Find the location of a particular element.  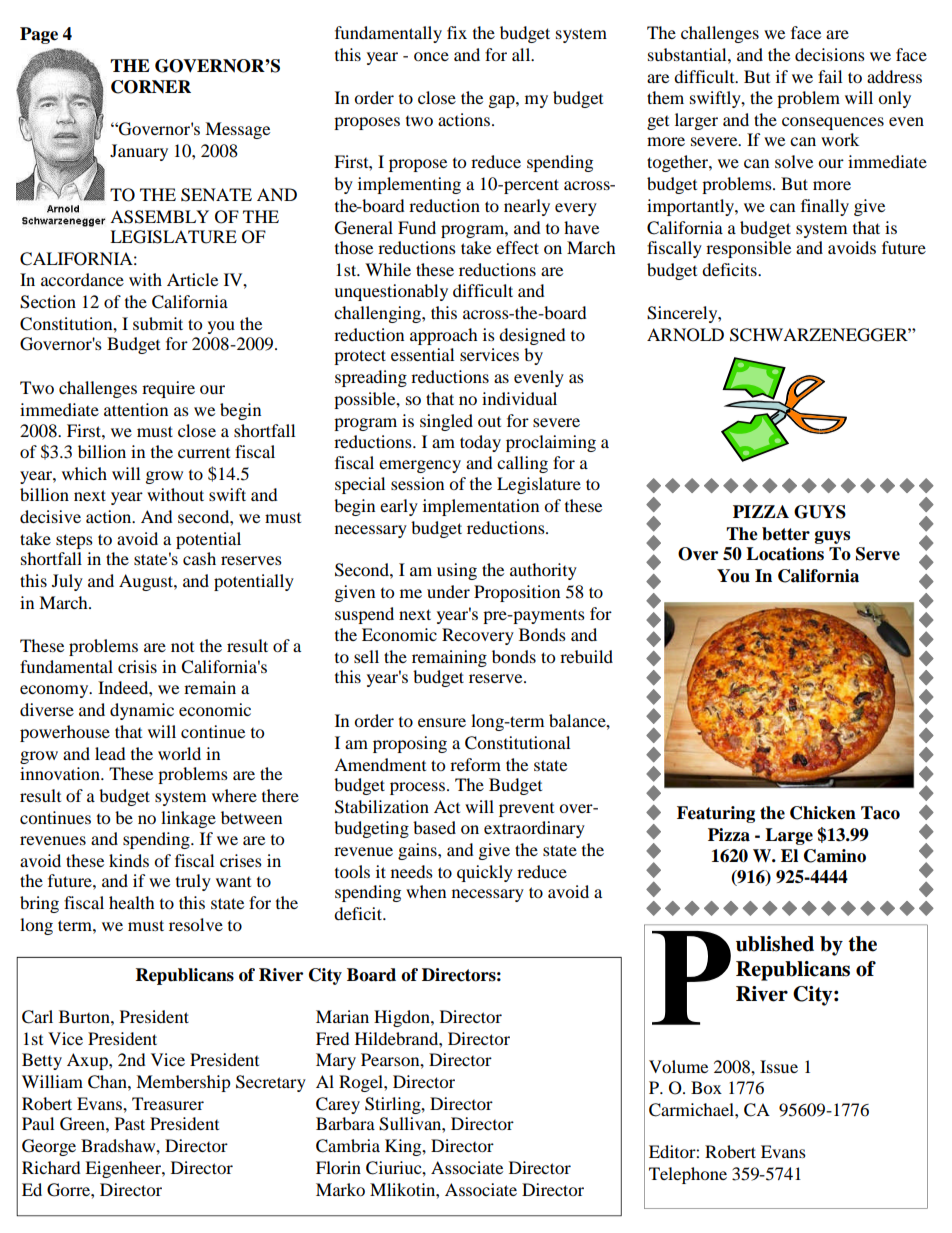

Camino is located at coordinates (835, 856).
